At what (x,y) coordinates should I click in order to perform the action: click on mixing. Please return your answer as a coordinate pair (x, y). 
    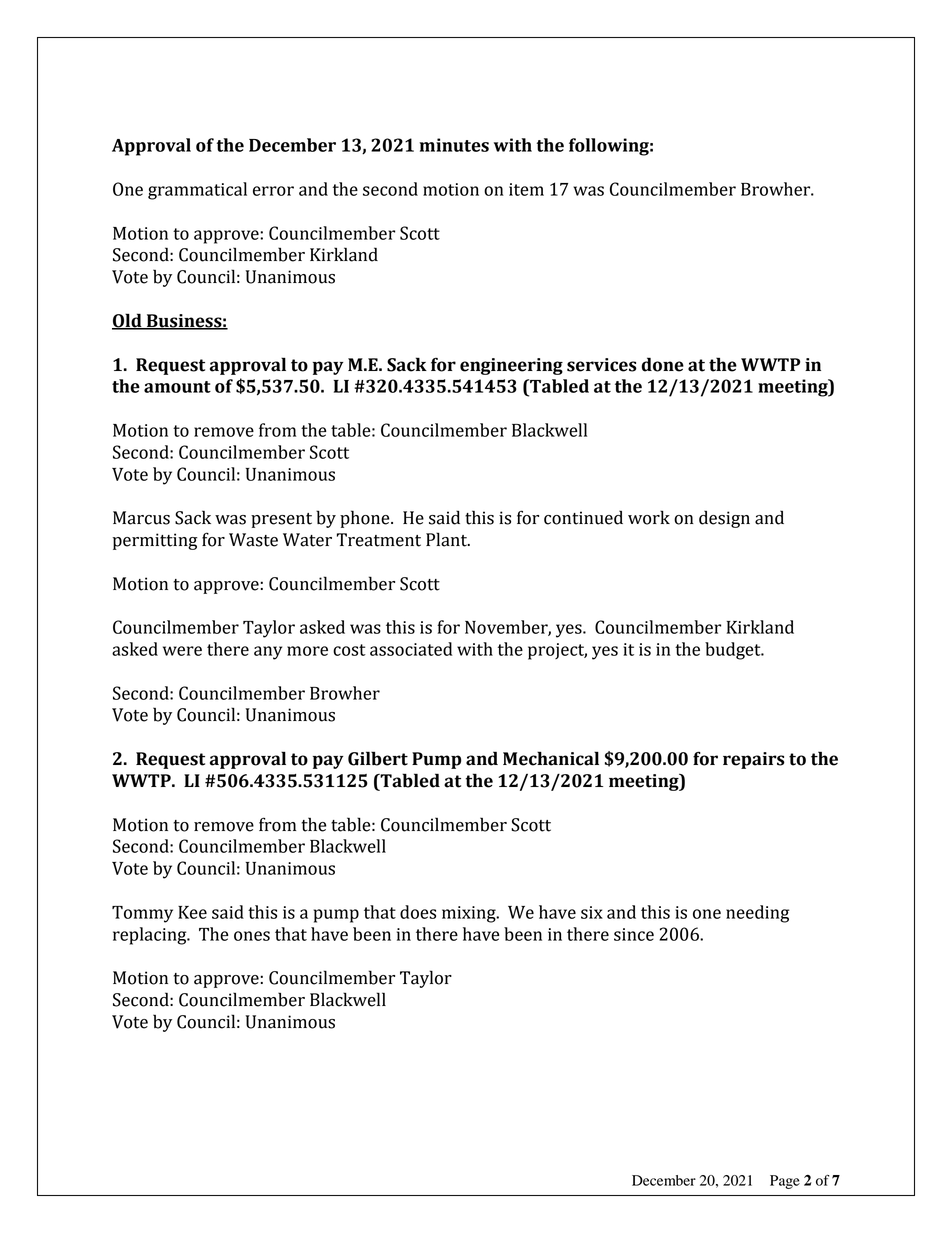
    Looking at the image, I should click on (470, 914).
